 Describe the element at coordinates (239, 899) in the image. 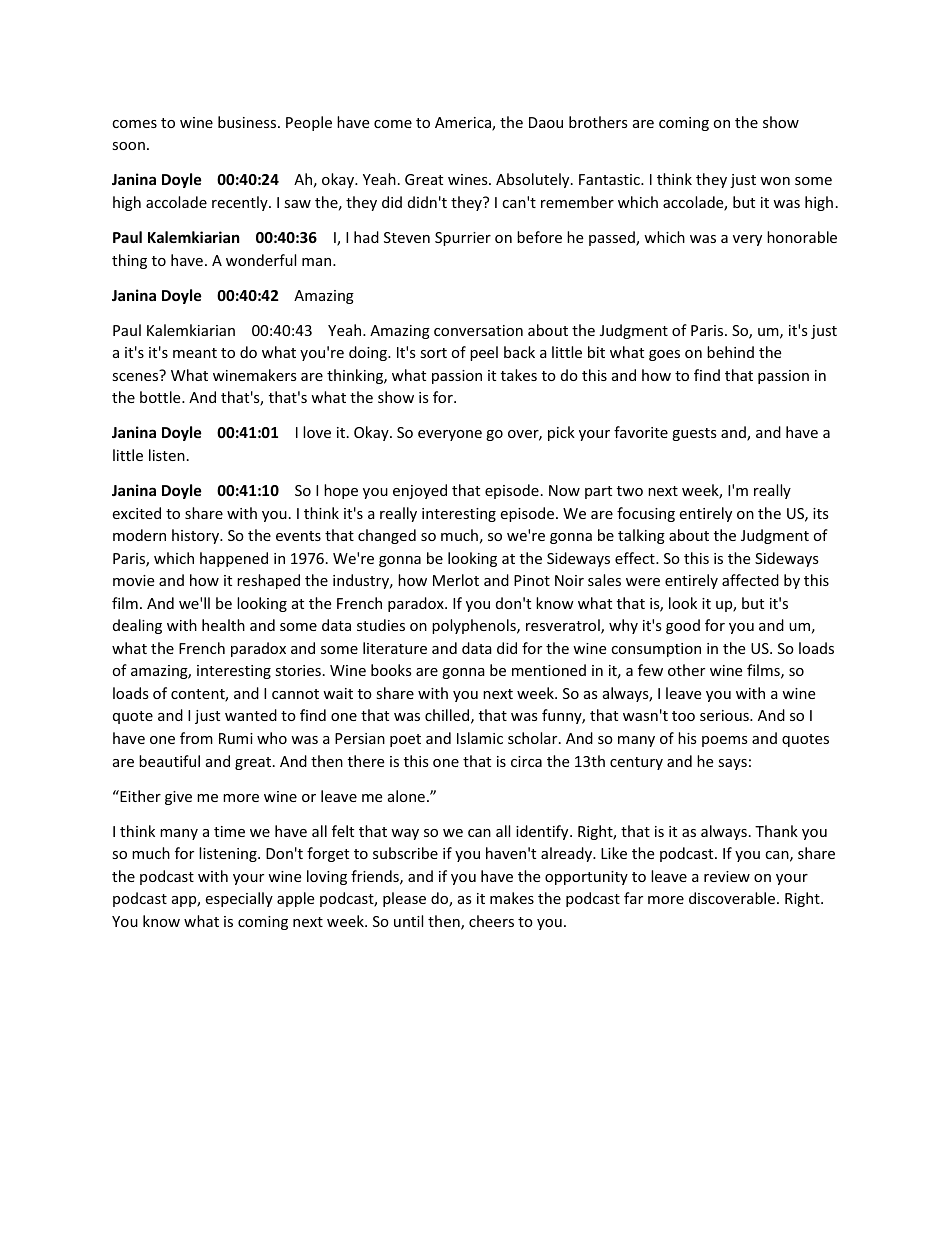

I see `especially` at that location.
